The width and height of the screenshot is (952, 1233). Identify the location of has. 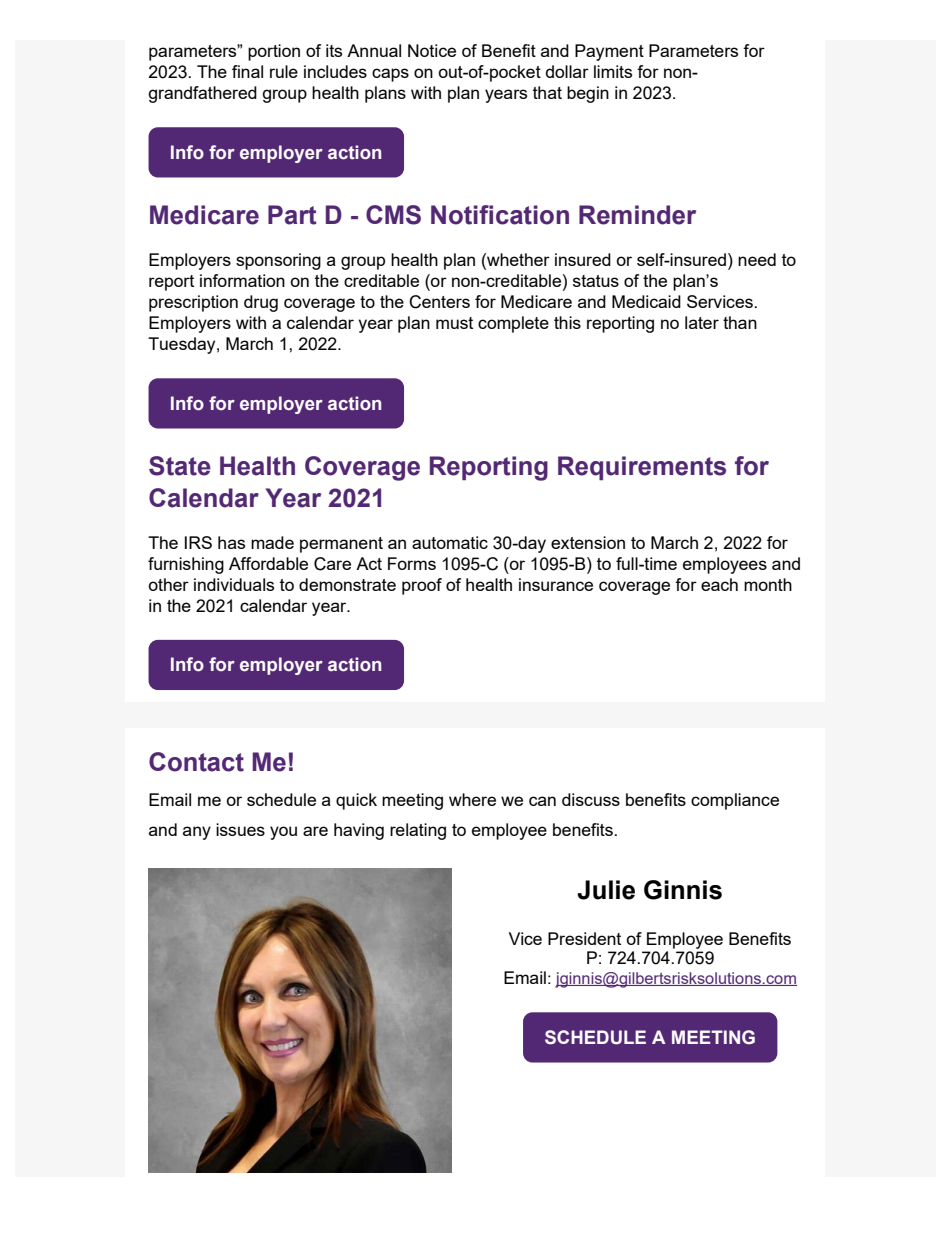
(231, 542).
